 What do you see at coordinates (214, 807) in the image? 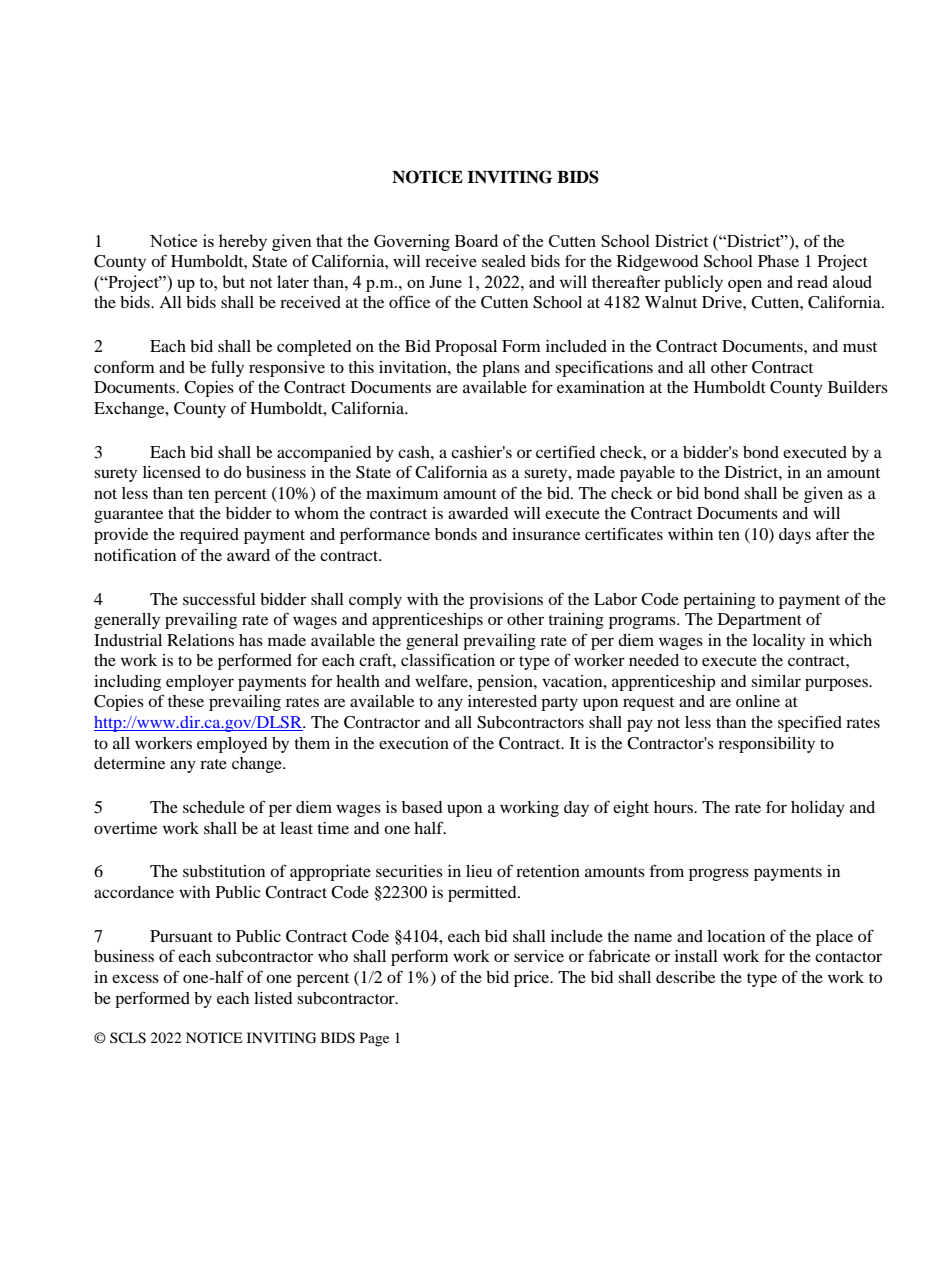
I see `schedule` at bounding box center [214, 807].
